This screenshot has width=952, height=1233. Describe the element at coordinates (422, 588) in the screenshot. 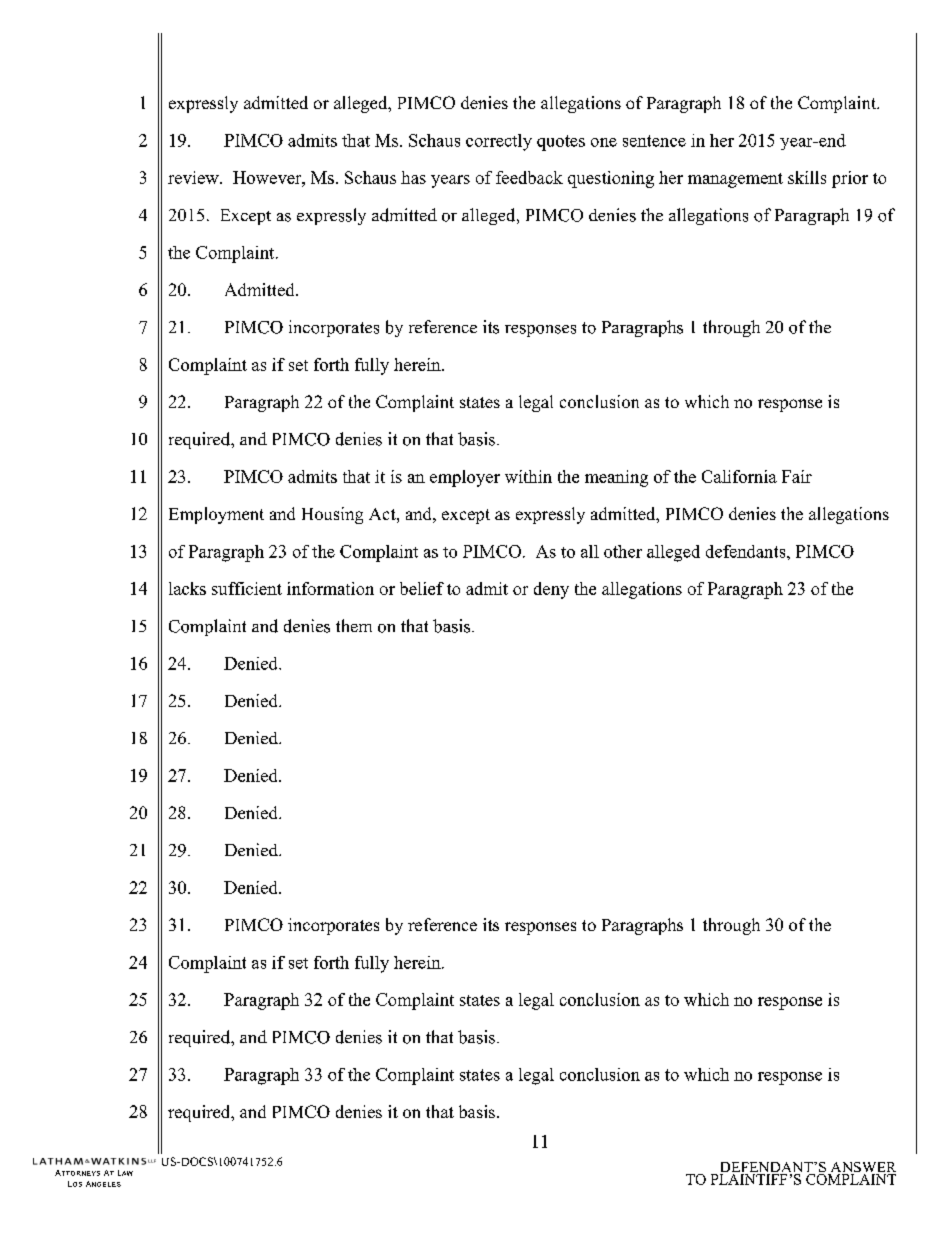

I see `belief` at that location.
